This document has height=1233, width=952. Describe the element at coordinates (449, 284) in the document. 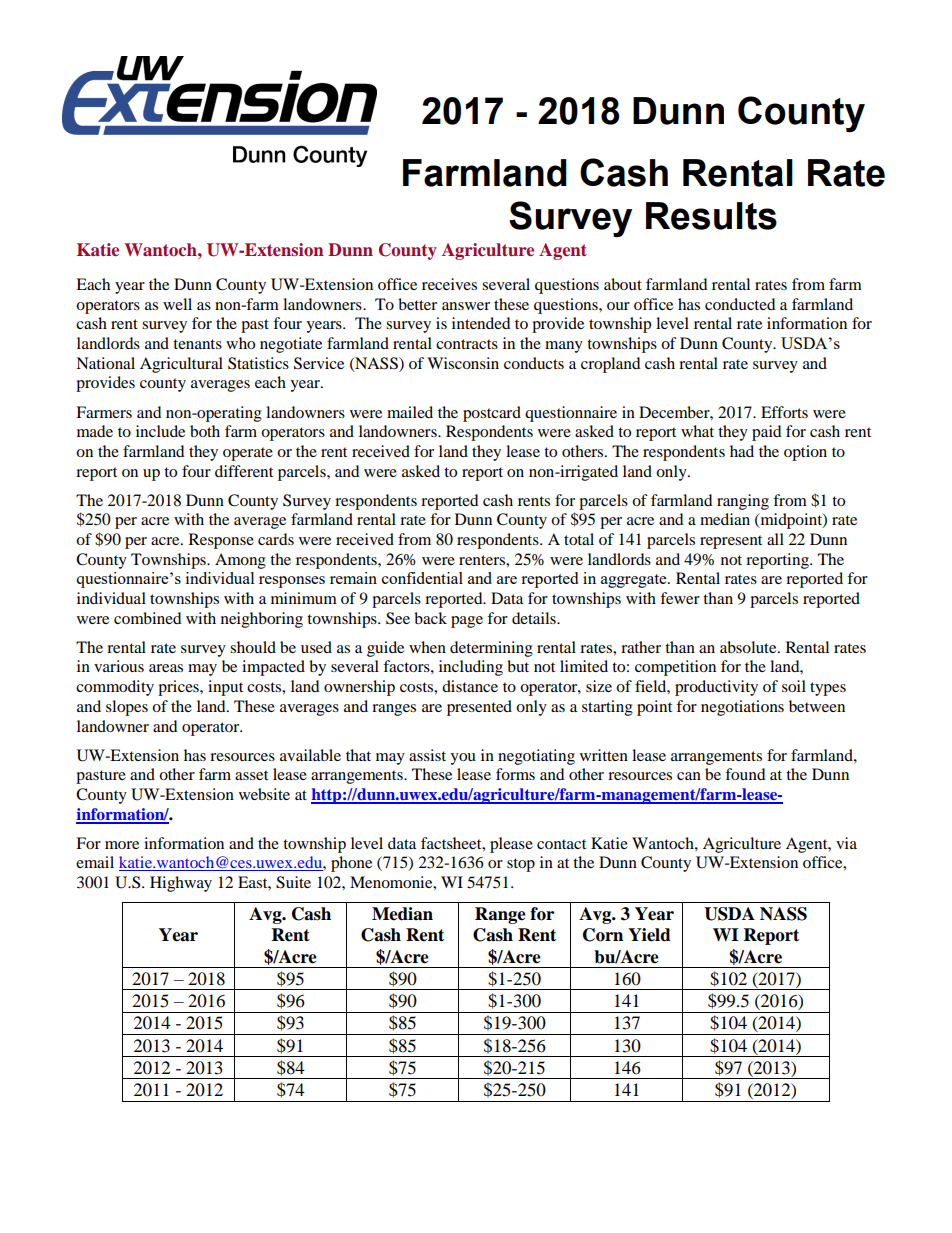

I see `receives` at that location.
